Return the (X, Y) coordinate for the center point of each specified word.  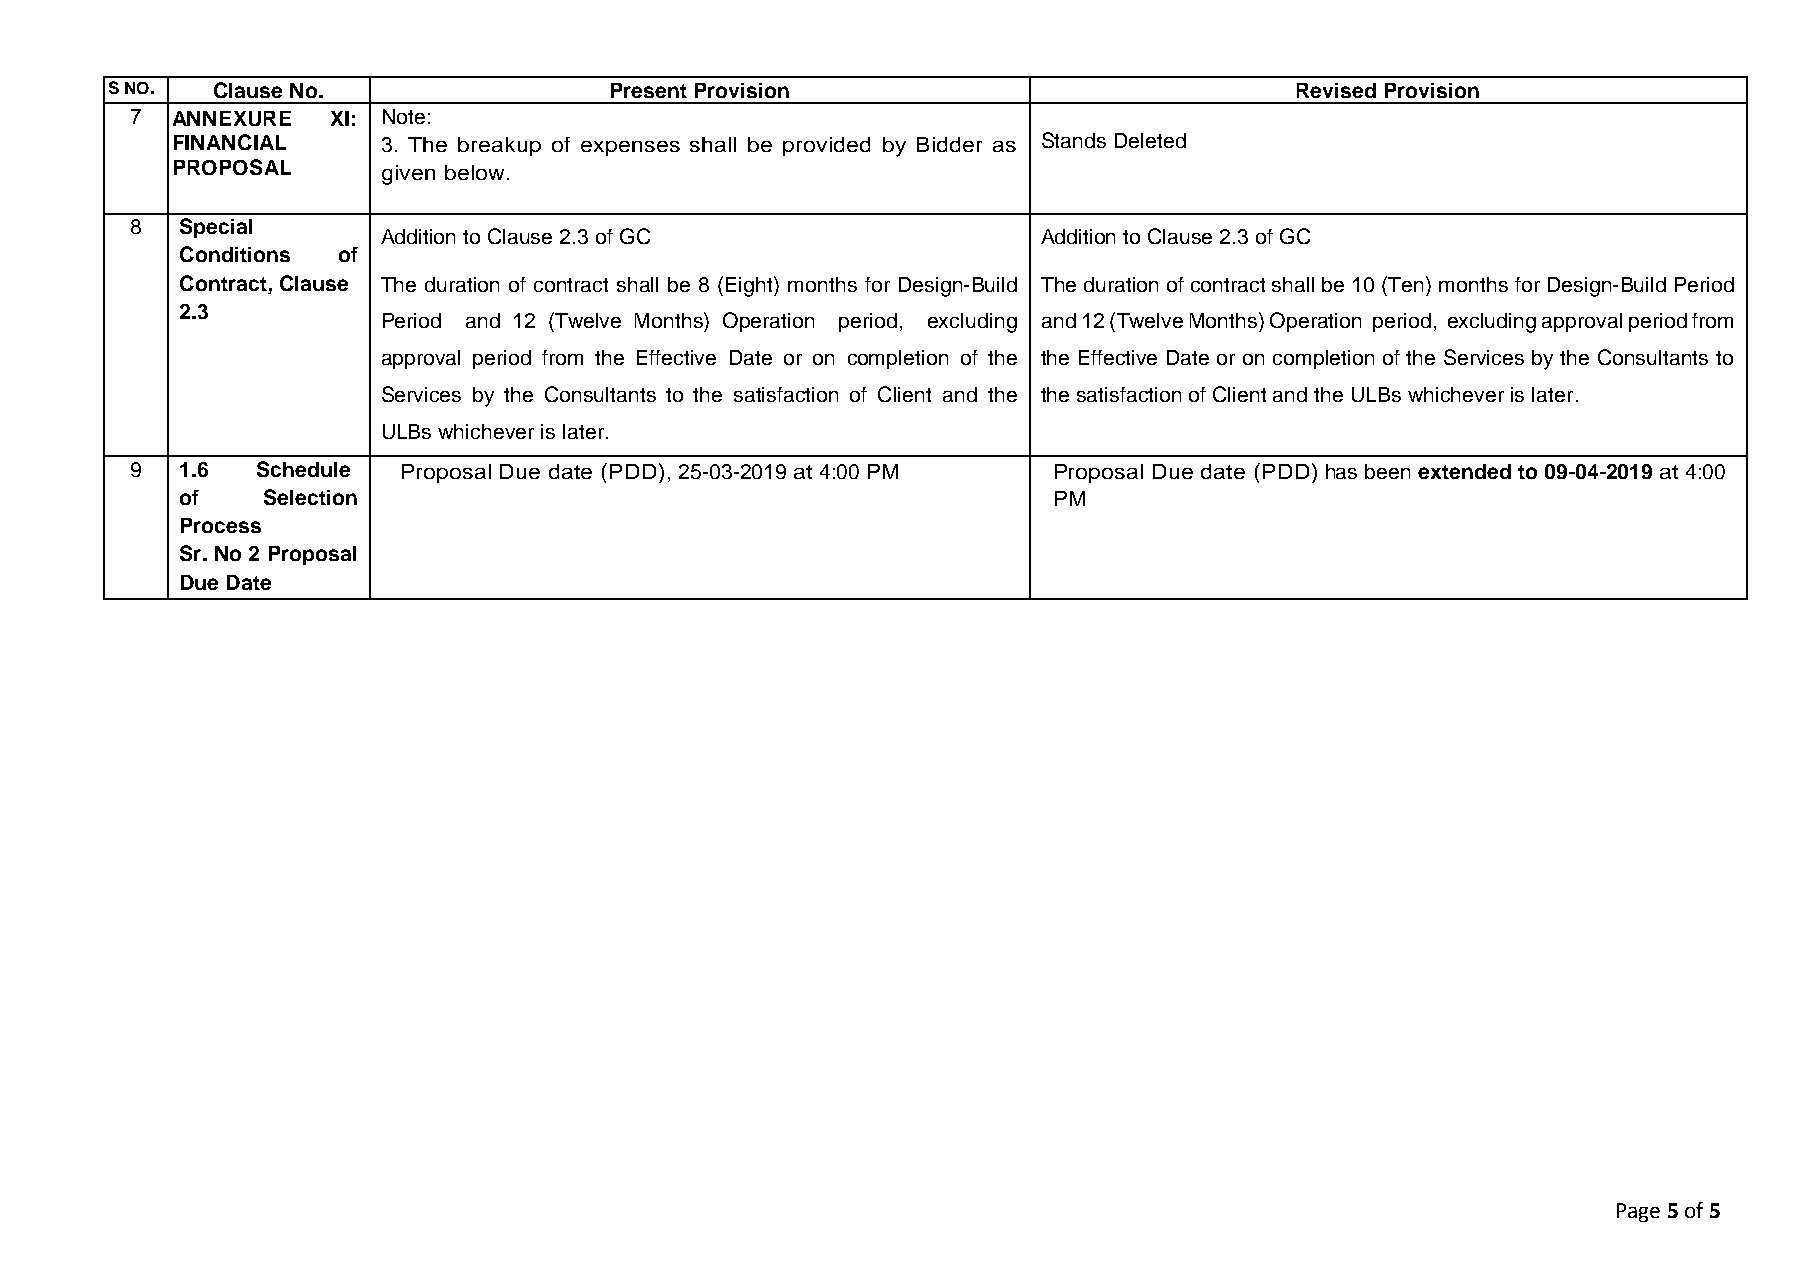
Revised (1336, 90)
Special (216, 228)
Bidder (949, 144)
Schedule (303, 469)
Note (404, 116)
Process (221, 525)
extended (1464, 471)
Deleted (1150, 140)
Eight (750, 286)
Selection (310, 497)
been (1387, 471)
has (1341, 471)
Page (1638, 1212)
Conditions (235, 254)
